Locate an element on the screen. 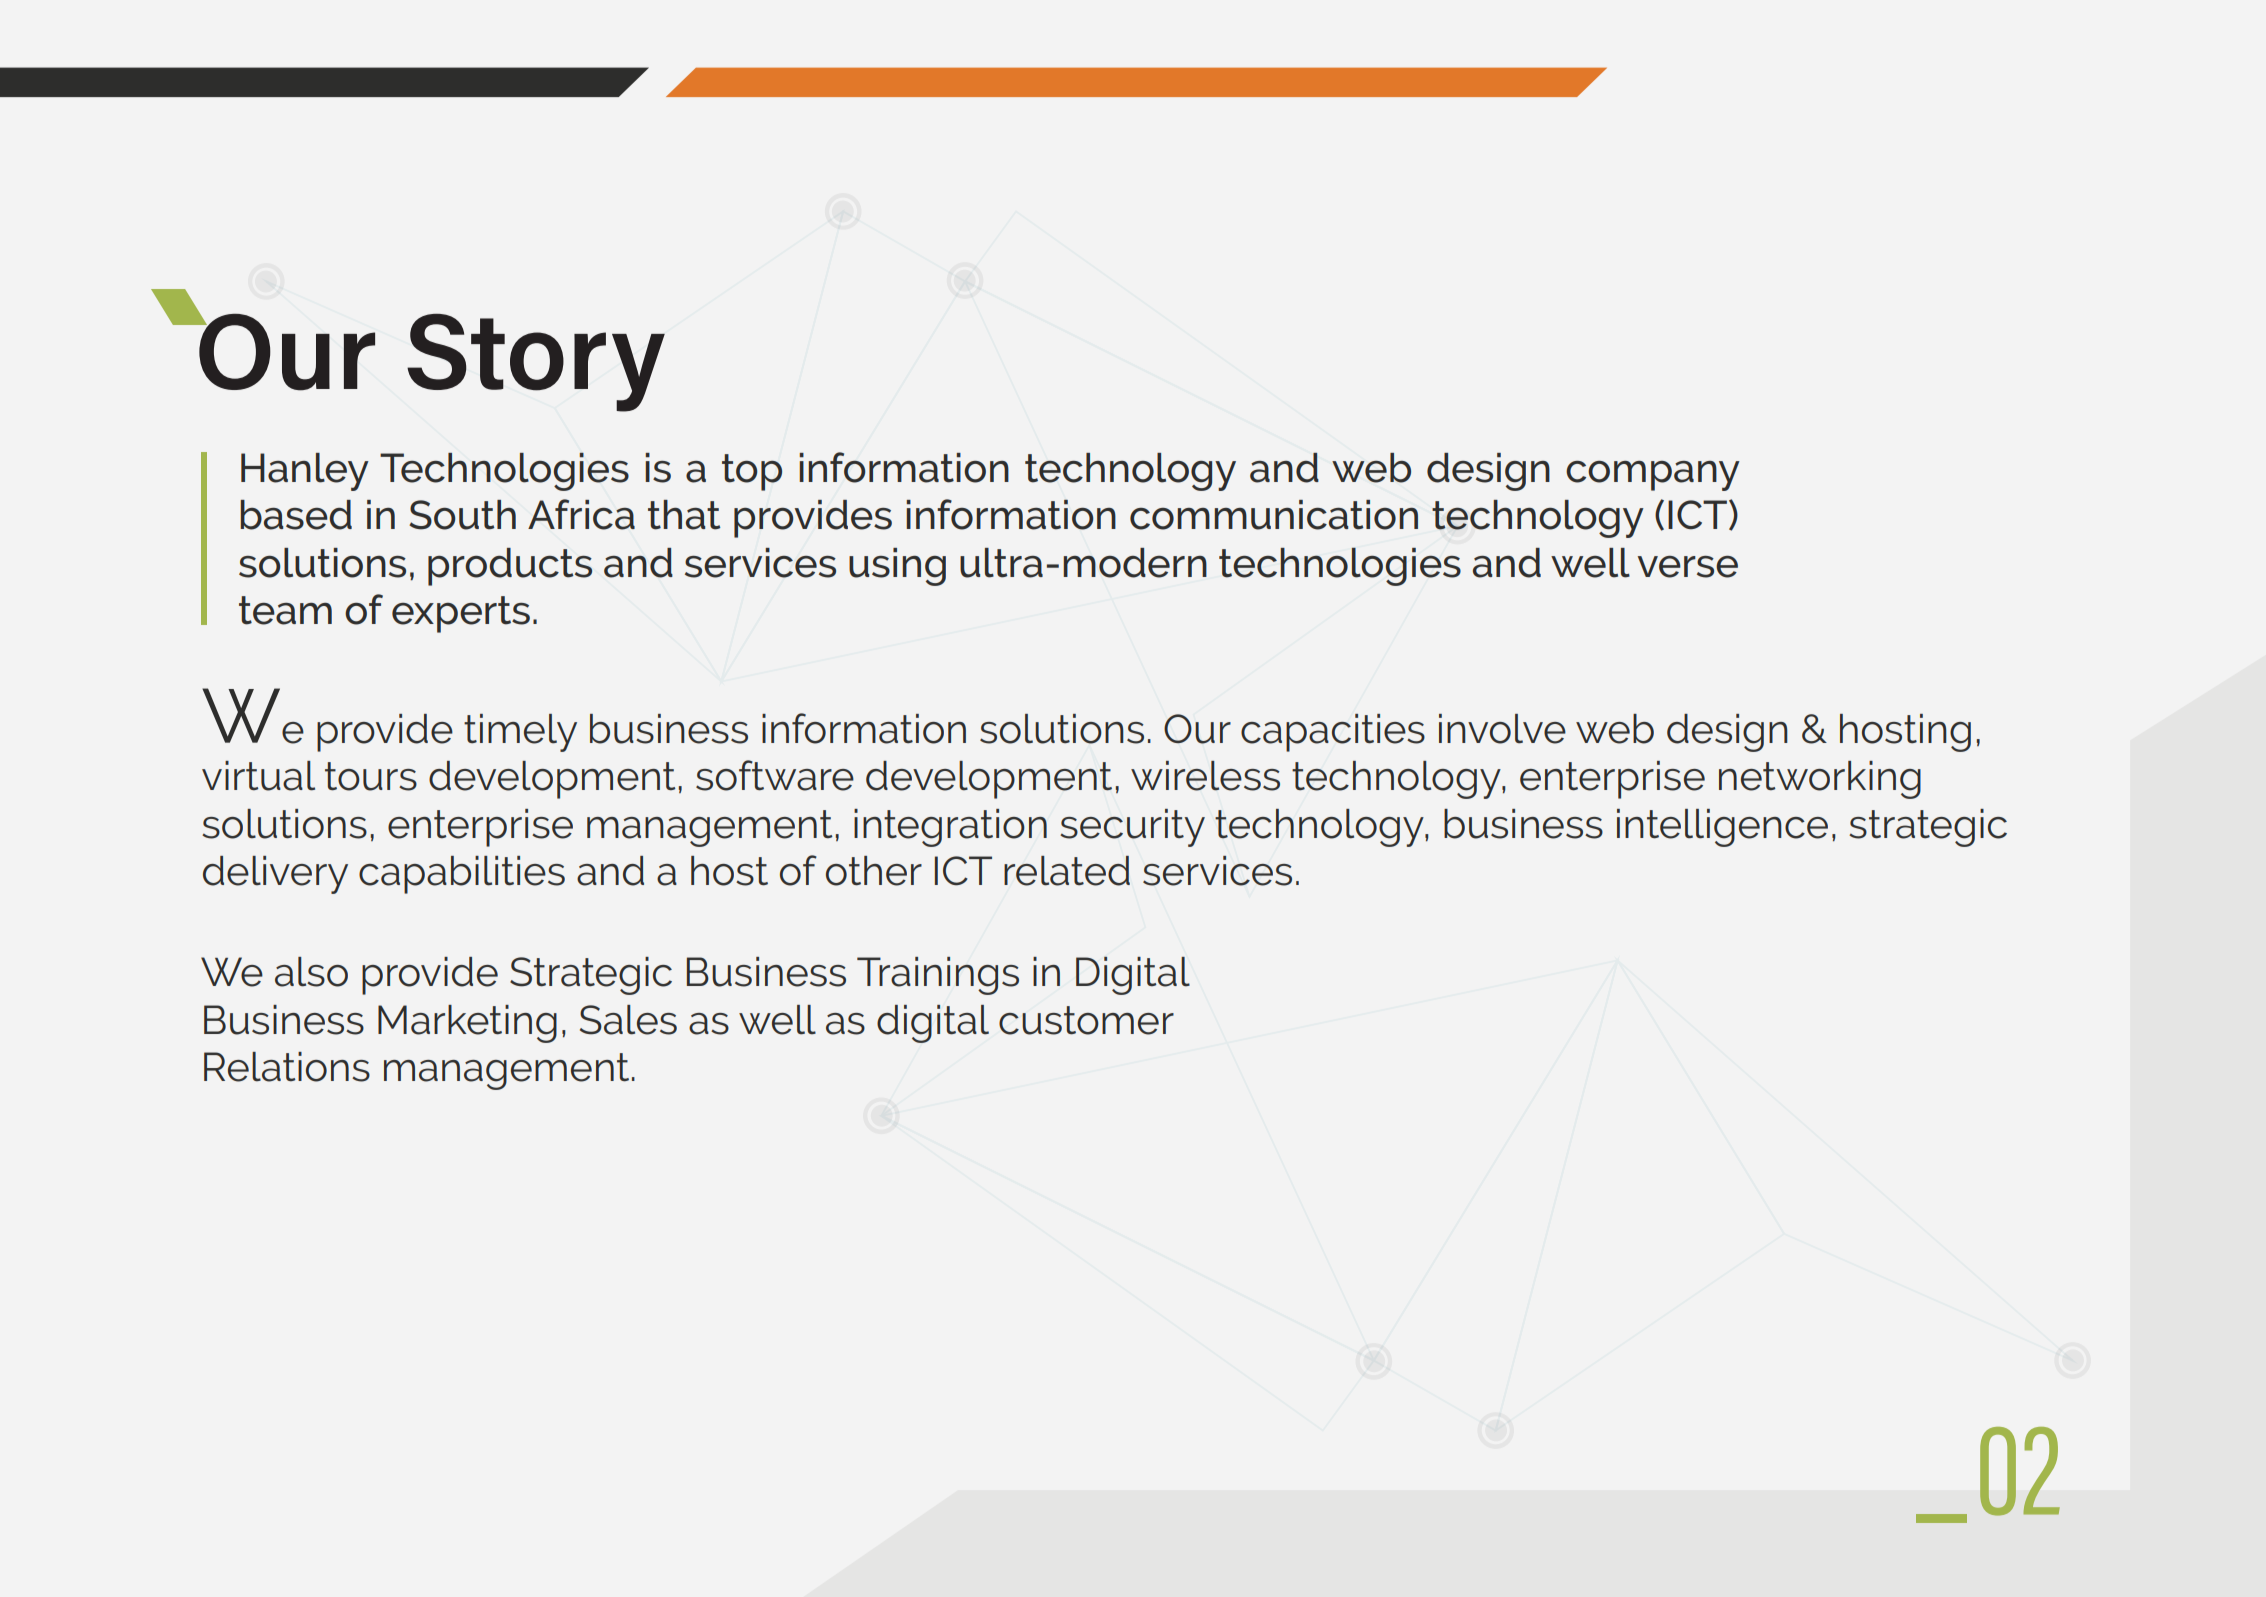 This screenshot has height=1597, width=2266. capacities is located at coordinates (1333, 733).
